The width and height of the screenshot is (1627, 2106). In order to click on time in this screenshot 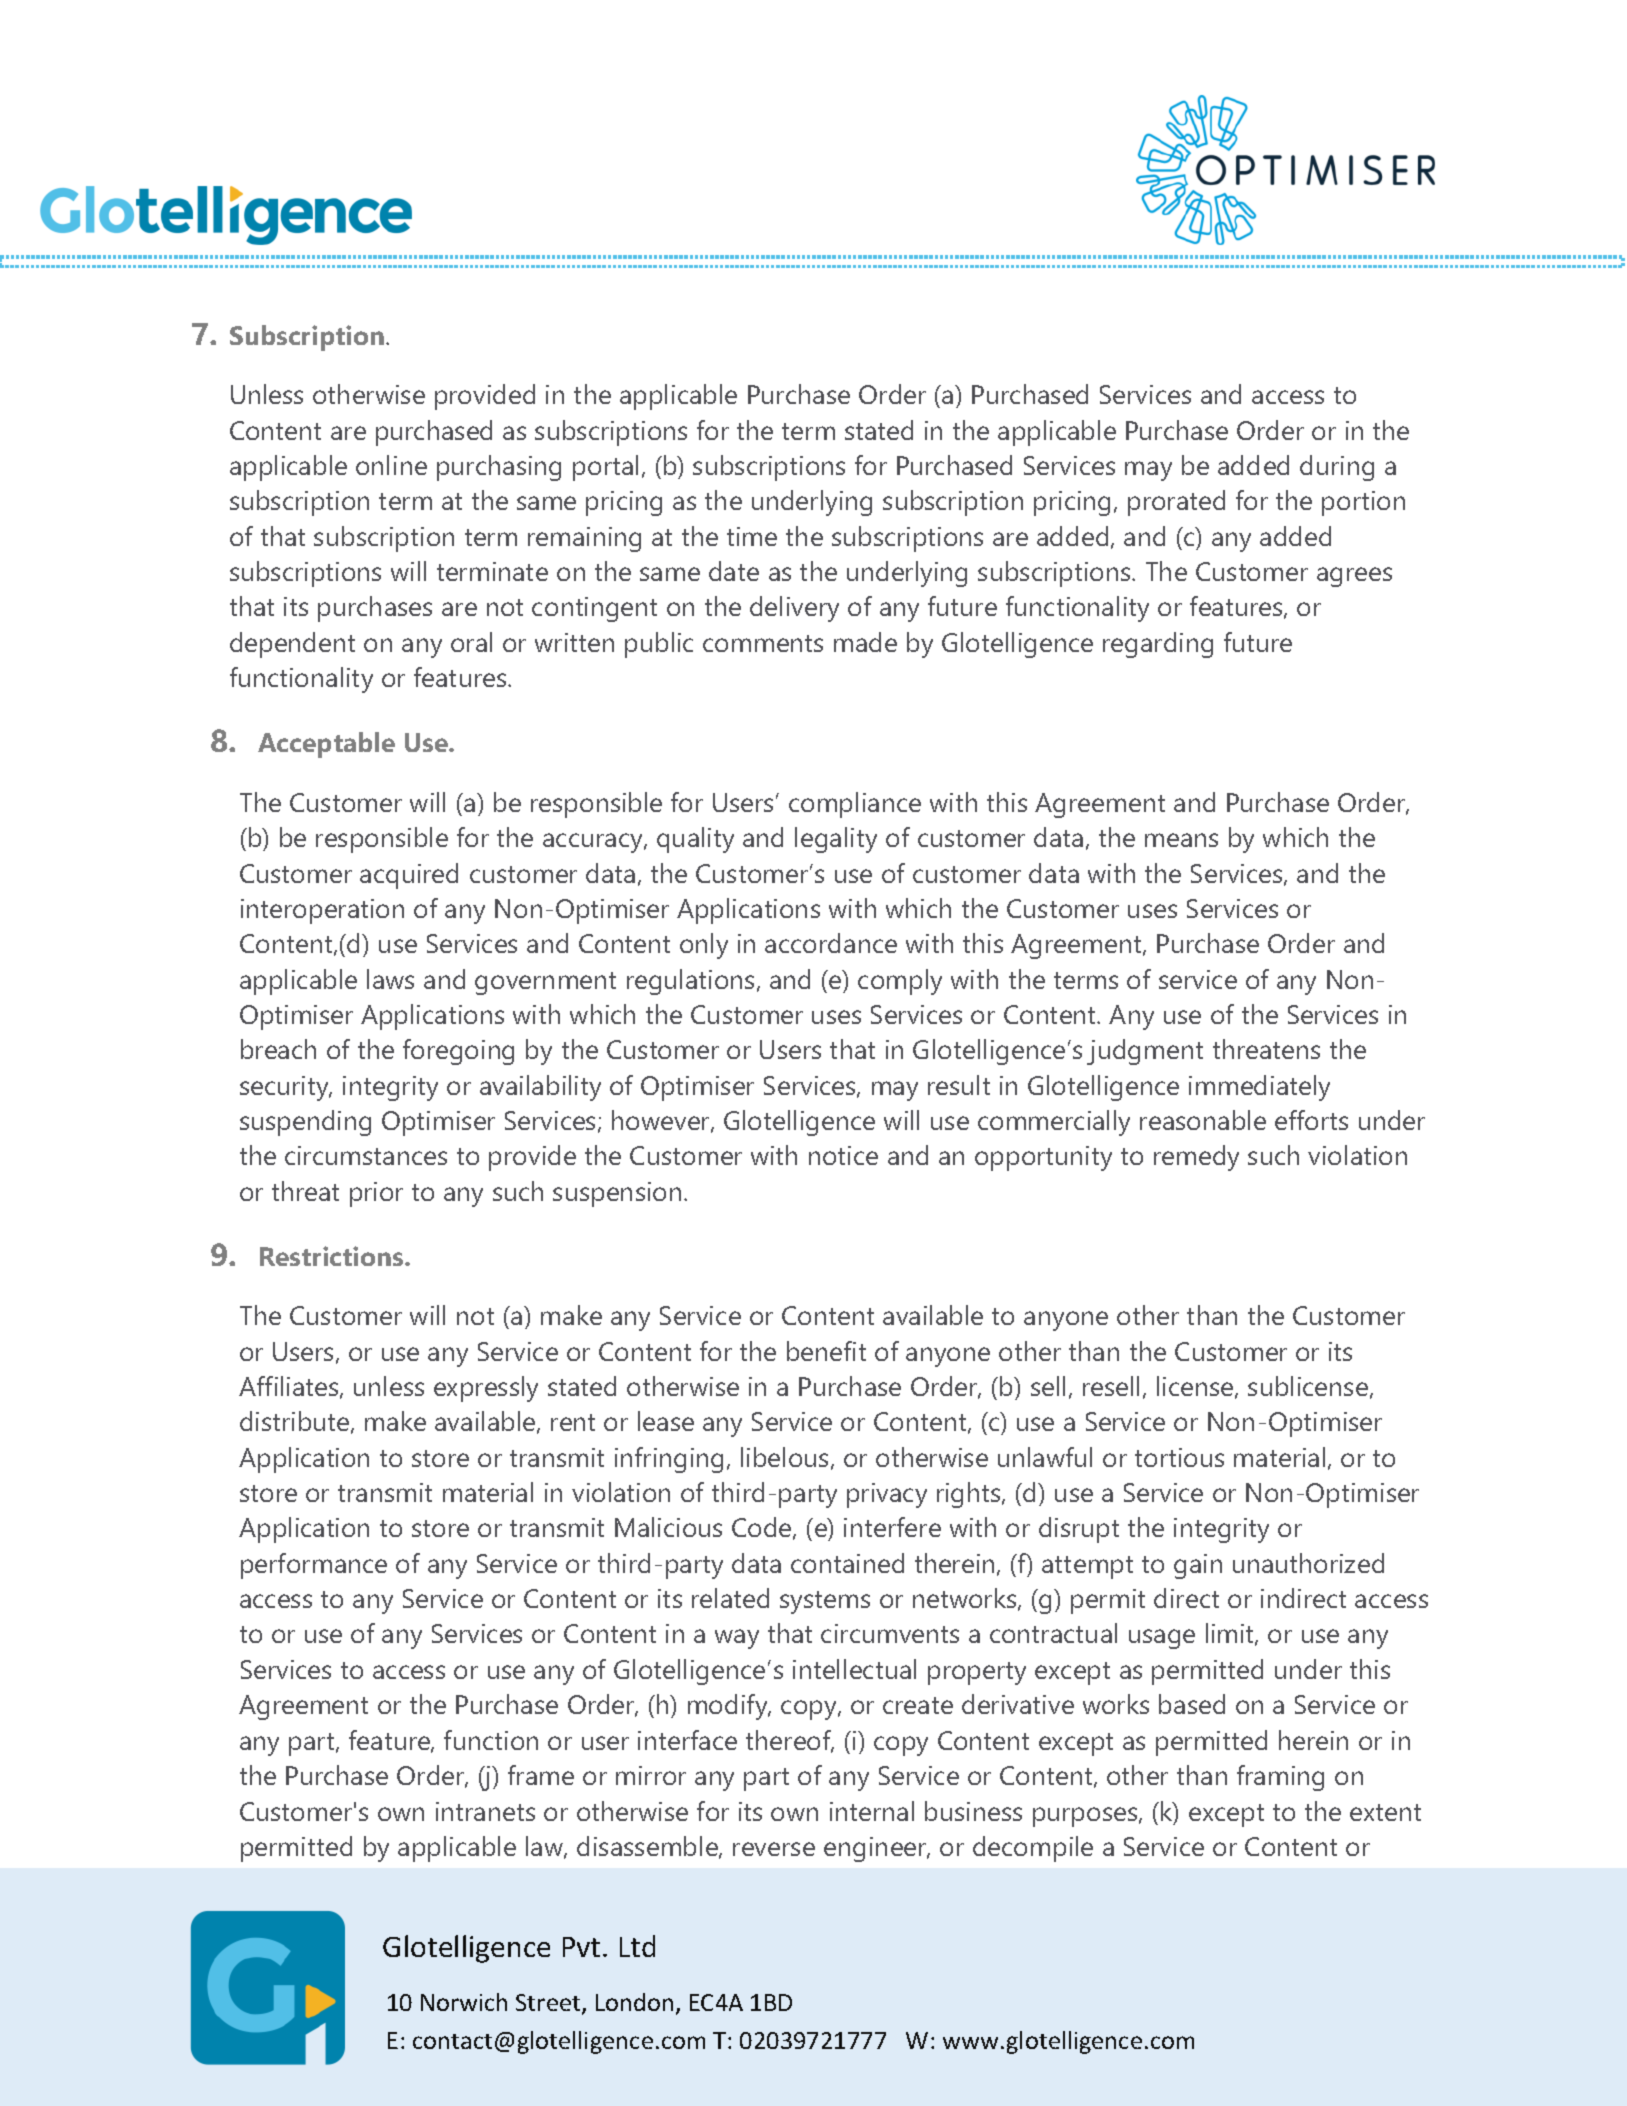, I will do `click(752, 536)`.
